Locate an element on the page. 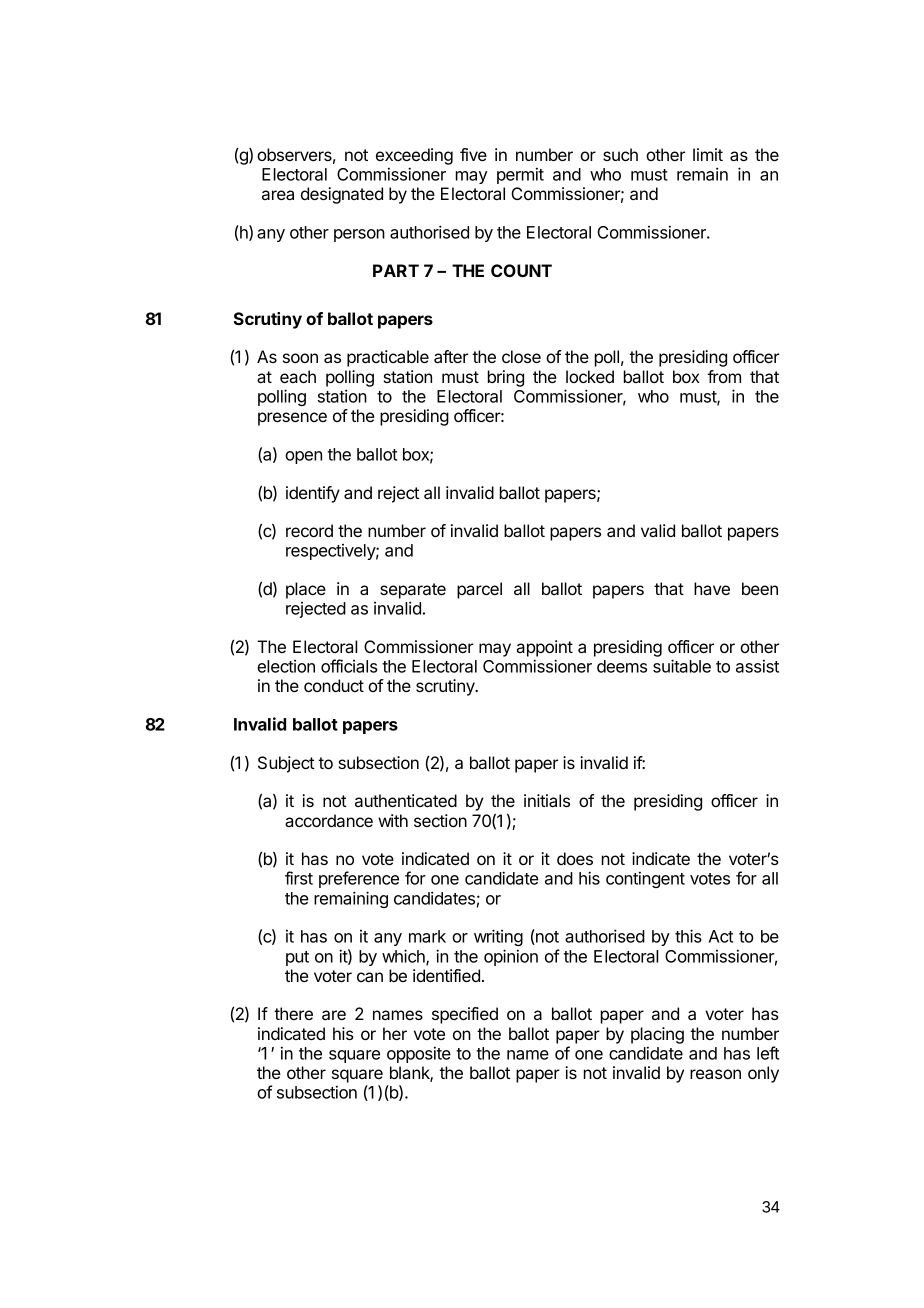  from is located at coordinates (724, 376).
